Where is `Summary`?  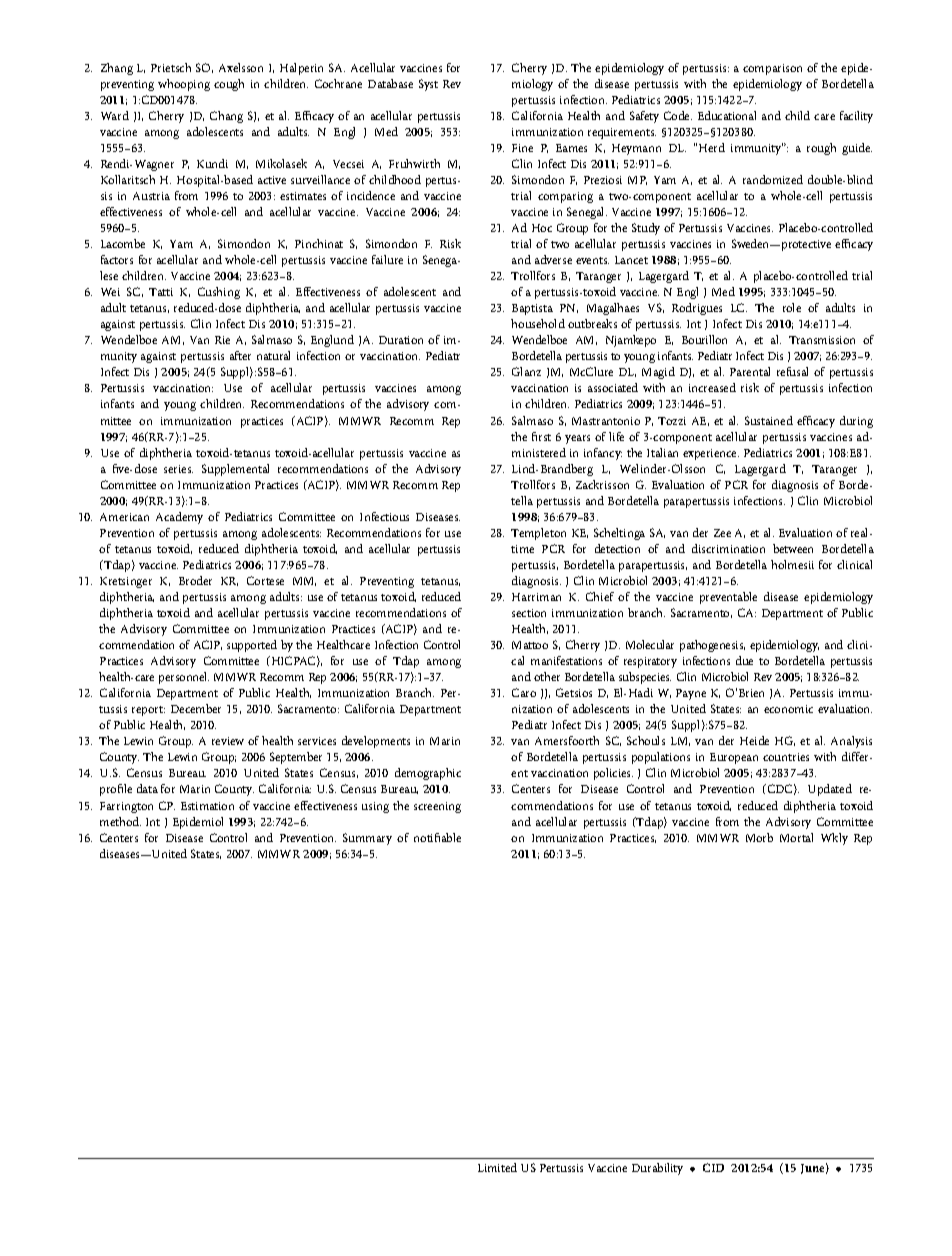
Summary is located at coordinates (367, 839).
